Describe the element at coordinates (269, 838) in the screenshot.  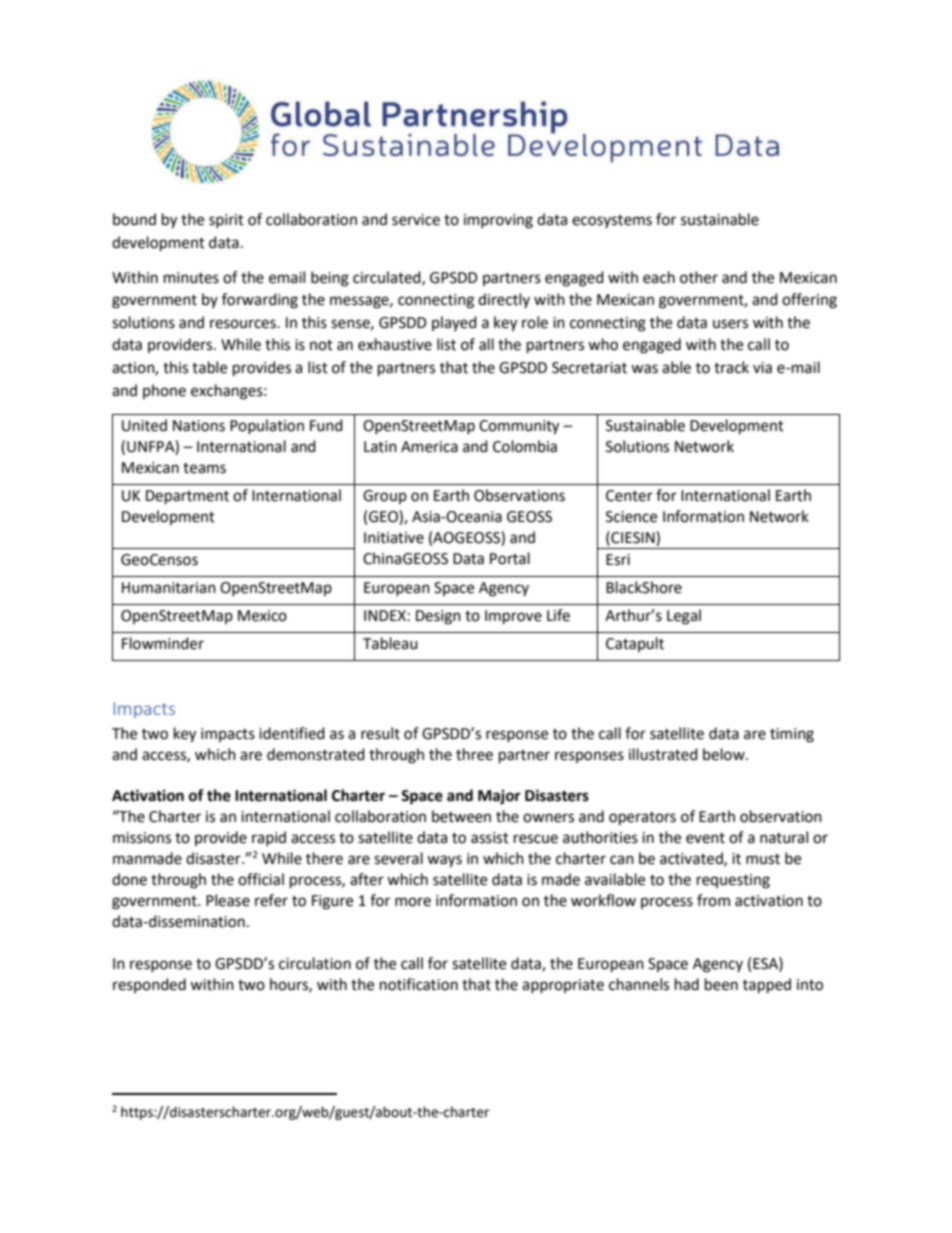
I see `rapid` at that location.
